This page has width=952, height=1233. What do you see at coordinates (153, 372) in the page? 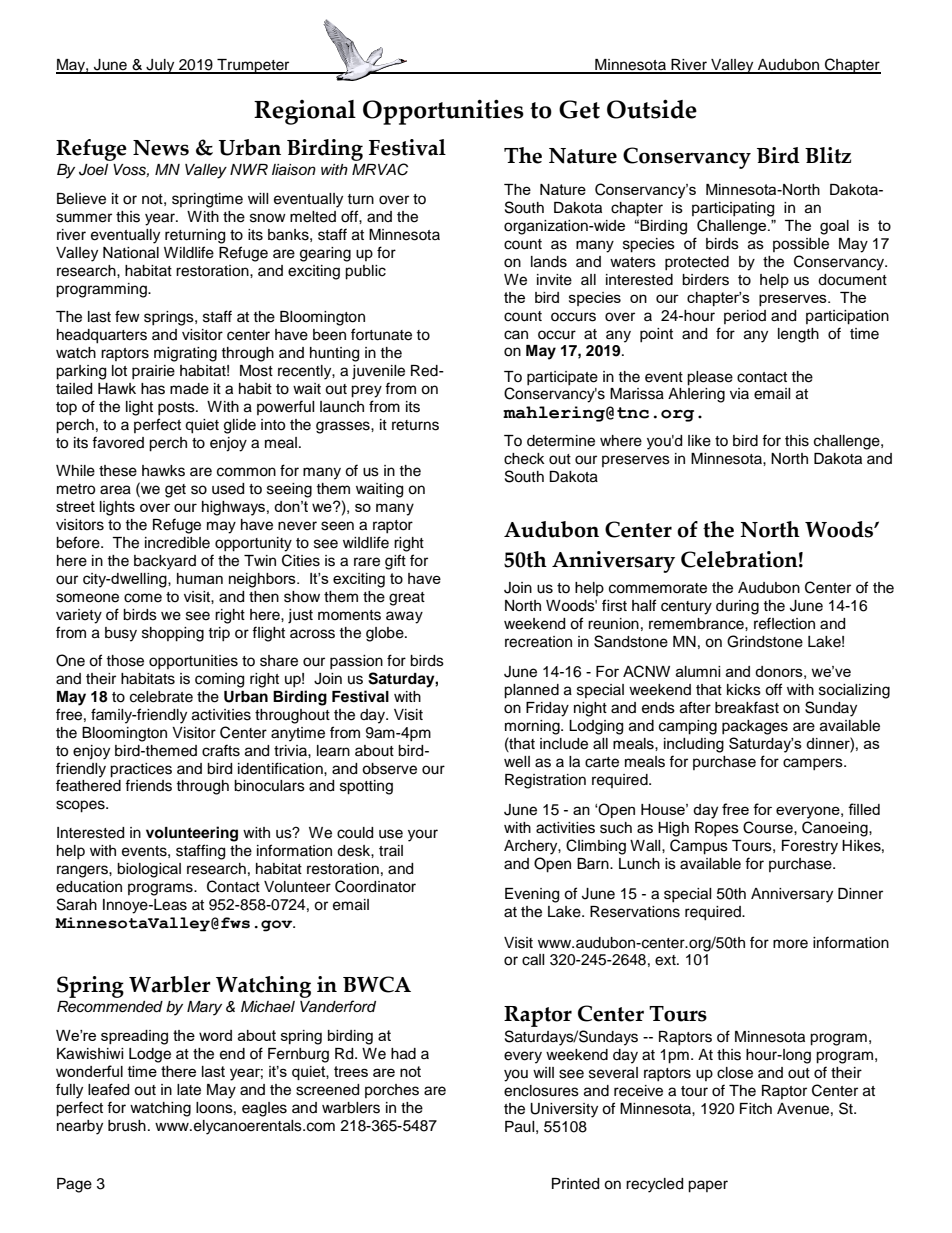
I see `prairie` at bounding box center [153, 372].
